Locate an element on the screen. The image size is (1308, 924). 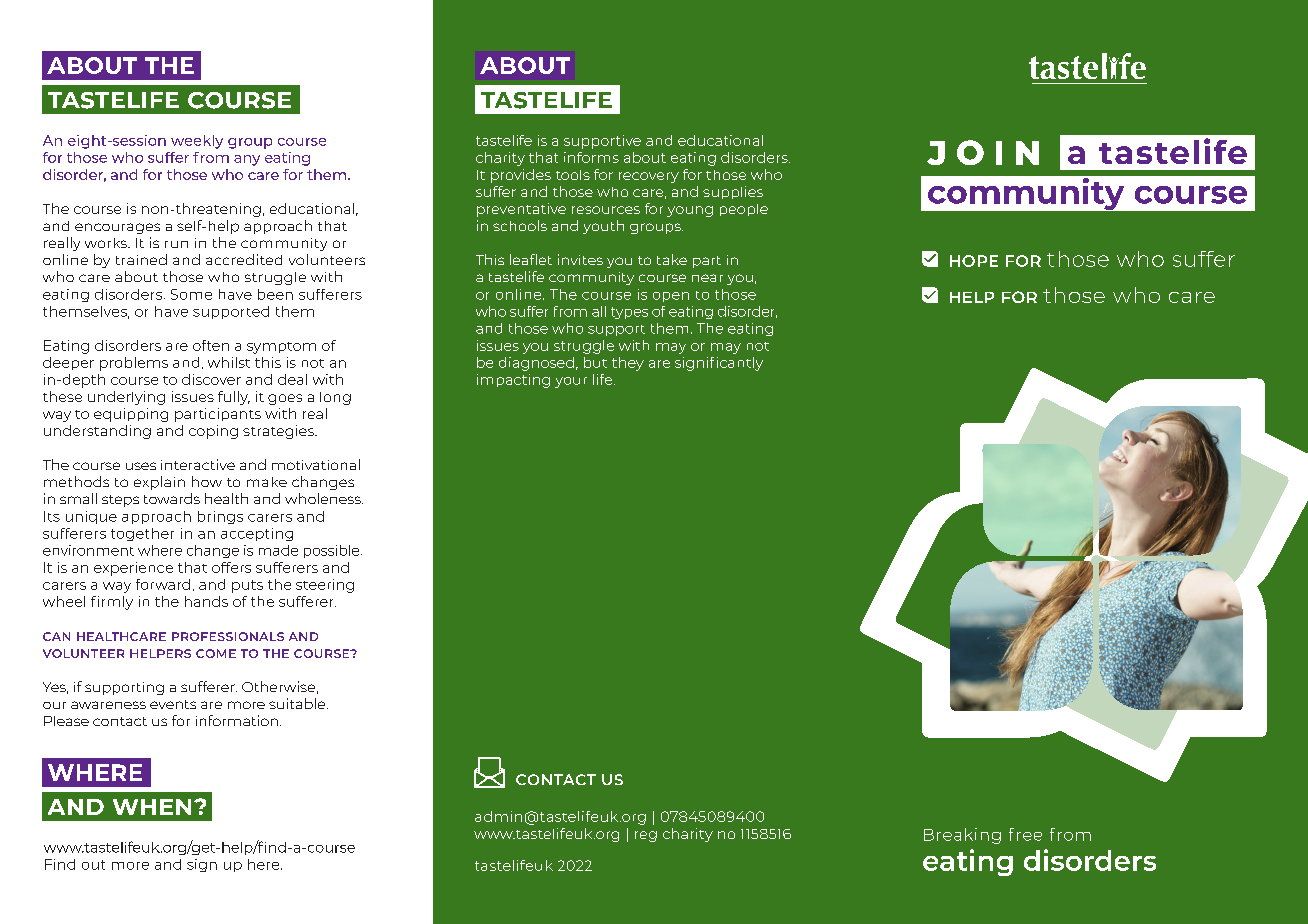
wholeness is located at coordinates (324, 498).
